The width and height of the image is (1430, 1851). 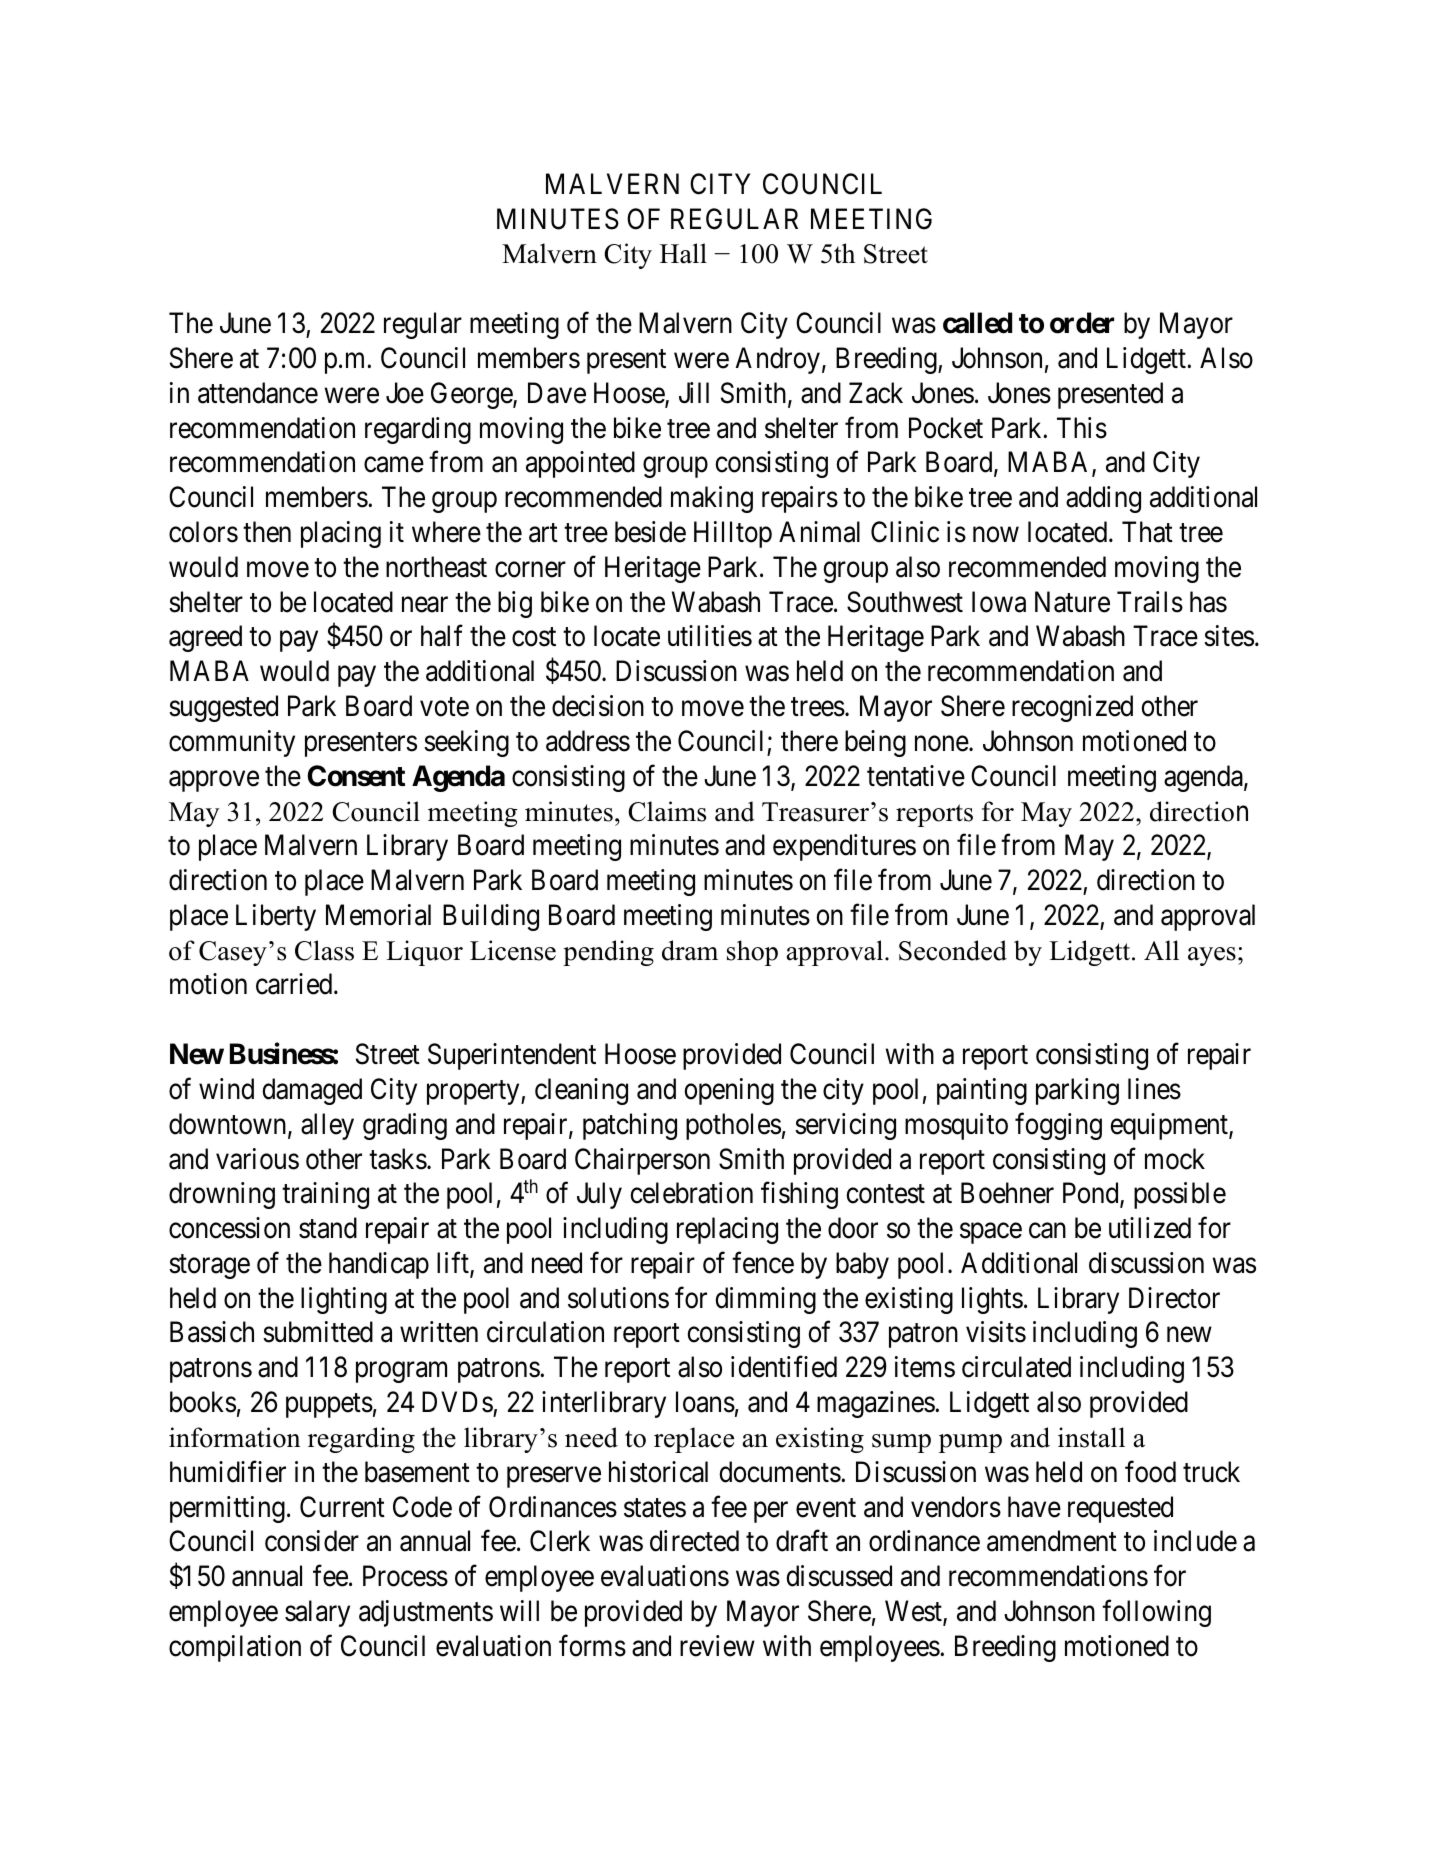 What do you see at coordinates (1212, 956) in the image?
I see `ayes` at bounding box center [1212, 956].
